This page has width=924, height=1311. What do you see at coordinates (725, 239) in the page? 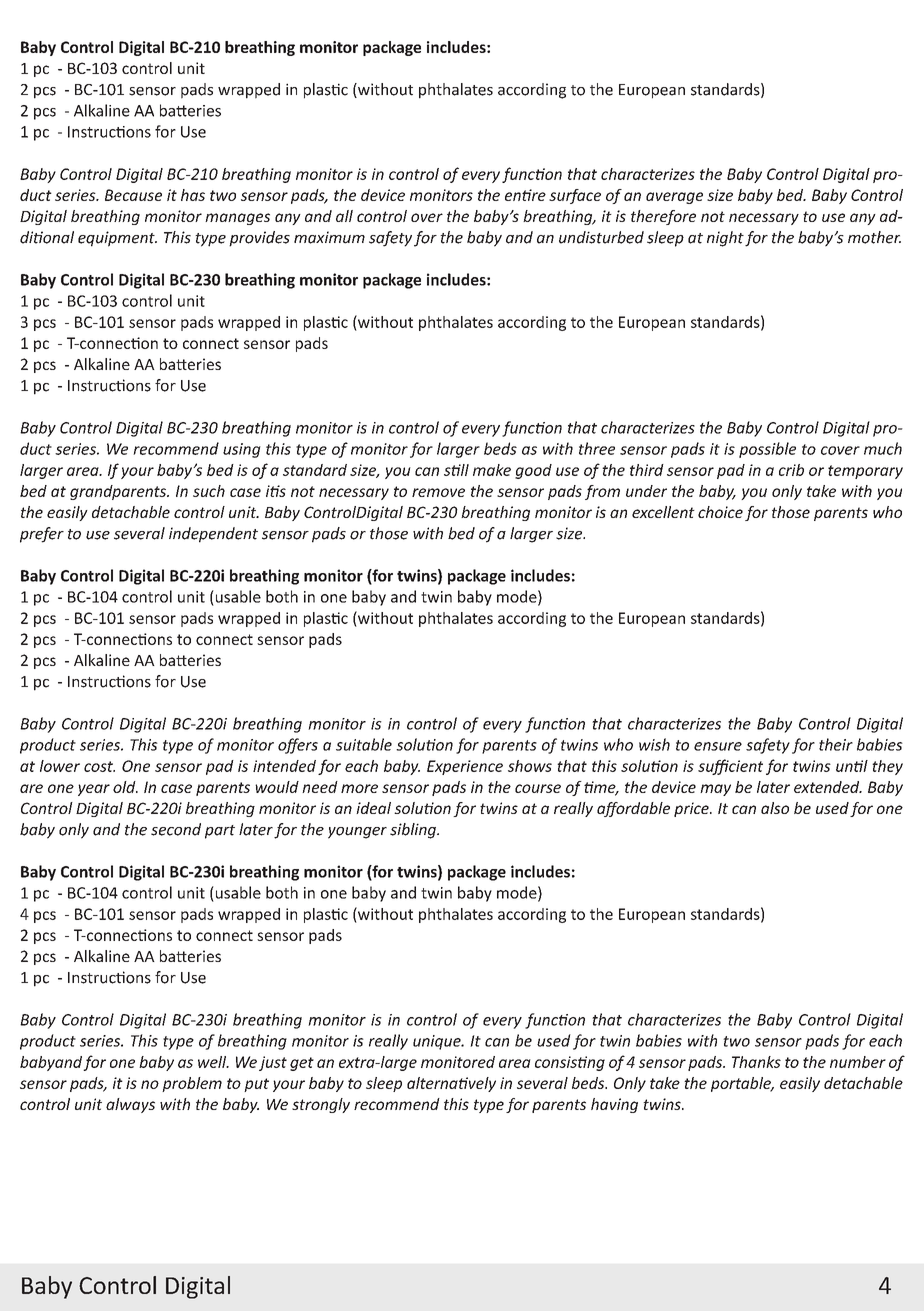
I see `night` at bounding box center [725, 239].
